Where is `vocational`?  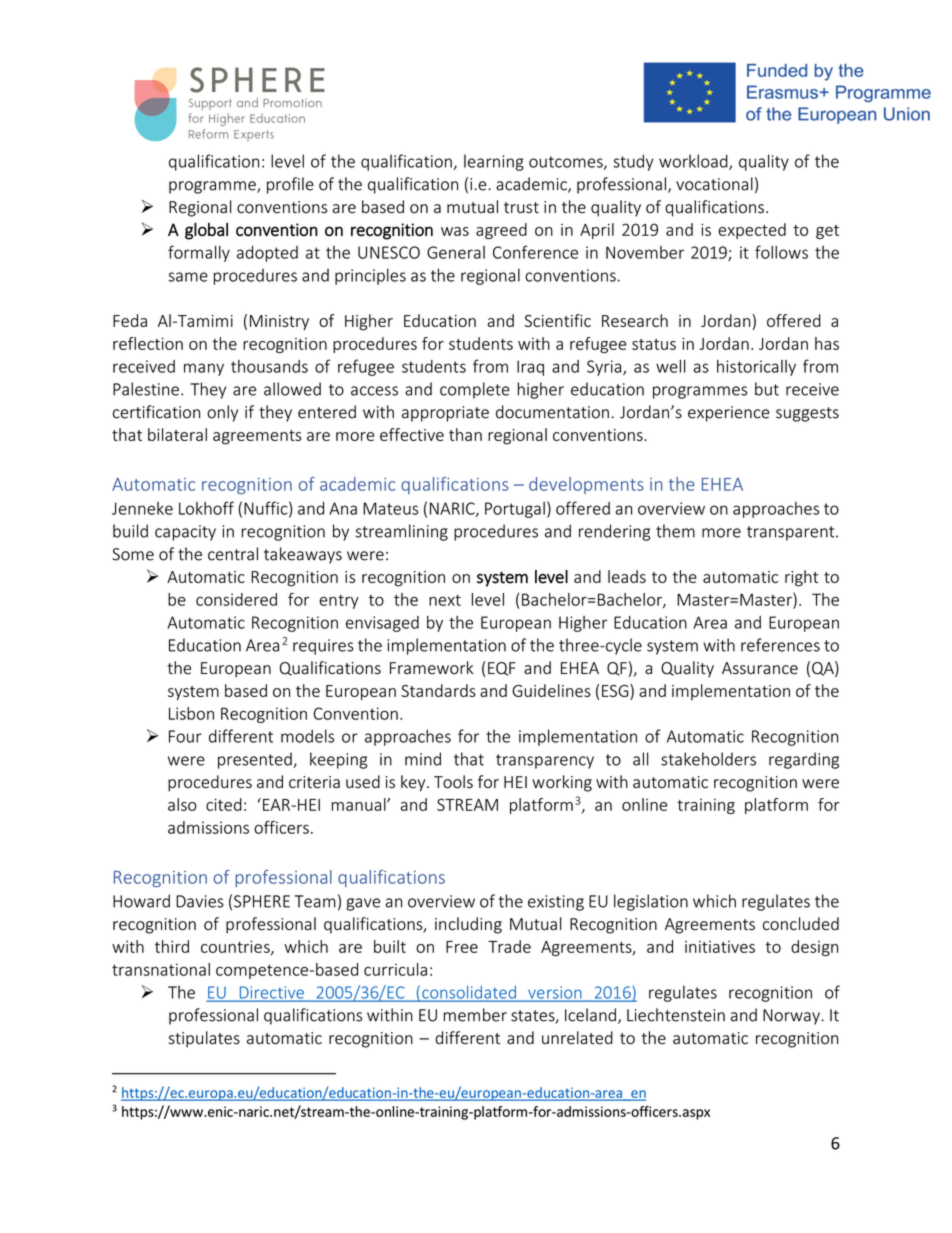
vocational is located at coordinates (714, 184).
